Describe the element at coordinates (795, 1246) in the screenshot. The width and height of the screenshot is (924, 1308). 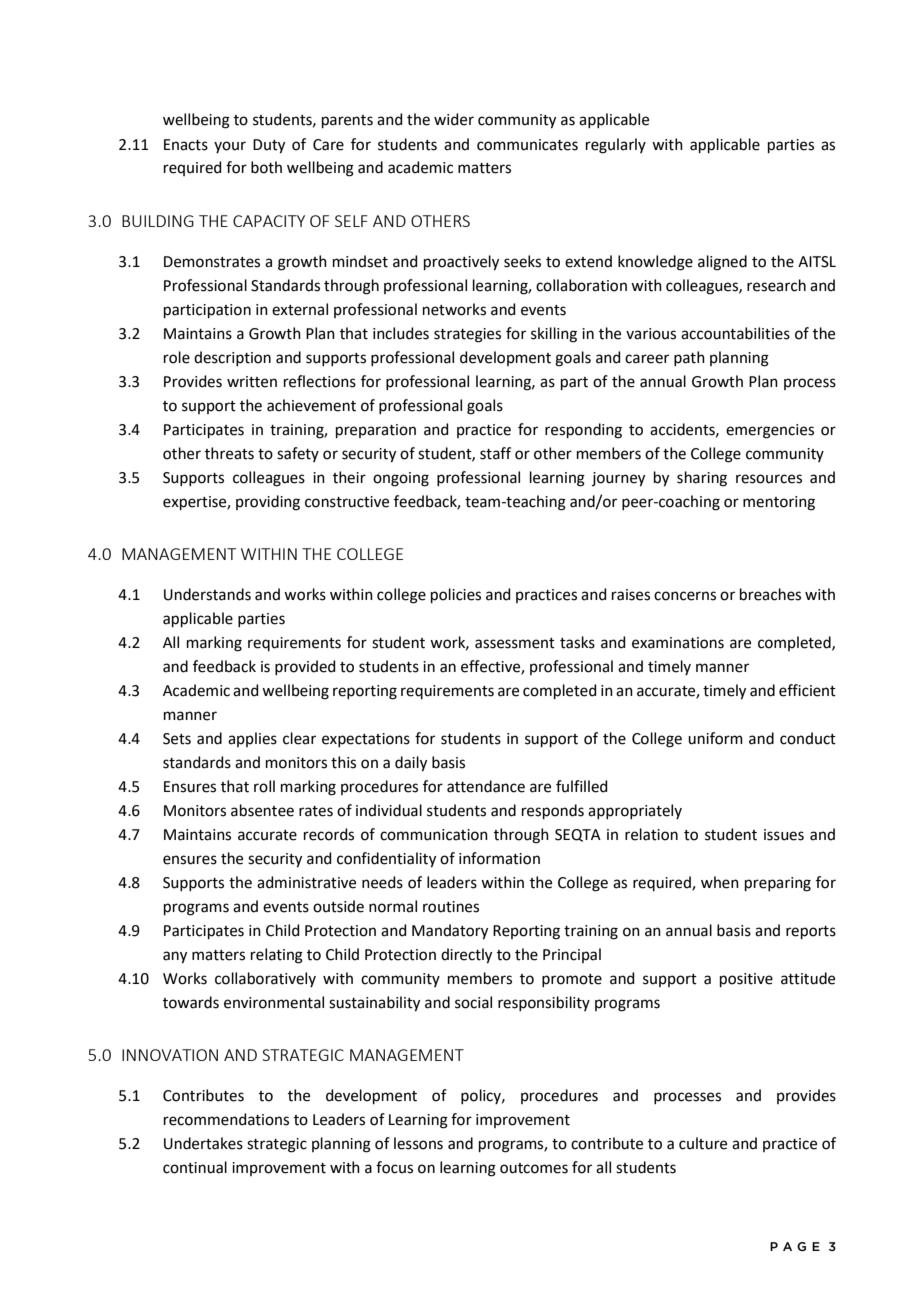
I see `PAGE` at that location.
